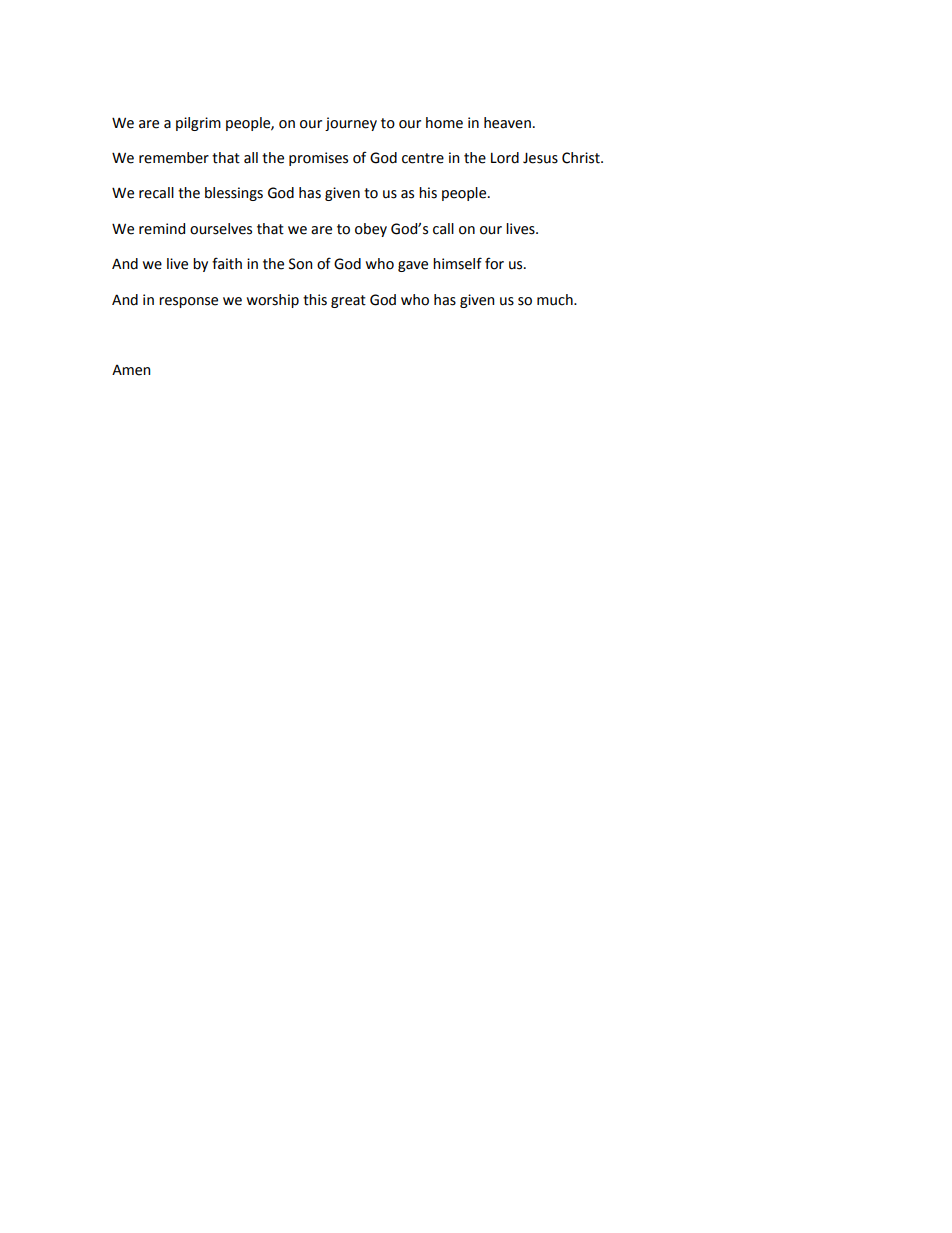  What do you see at coordinates (315, 300) in the image?
I see `this` at bounding box center [315, 300].
